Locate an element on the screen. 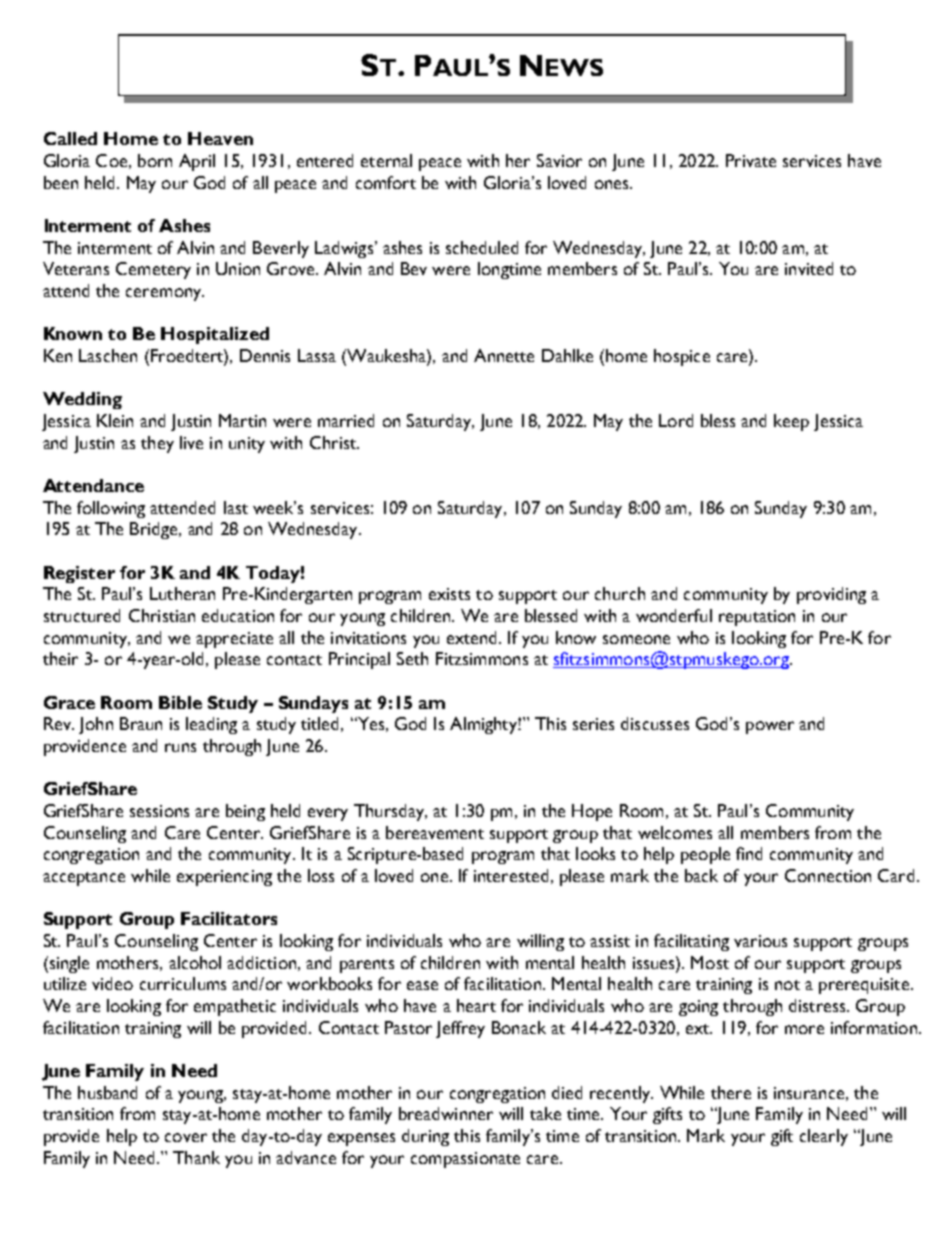 The width and height of the screenshot is (952, 1233). born is located at coordinates (155, 160).
